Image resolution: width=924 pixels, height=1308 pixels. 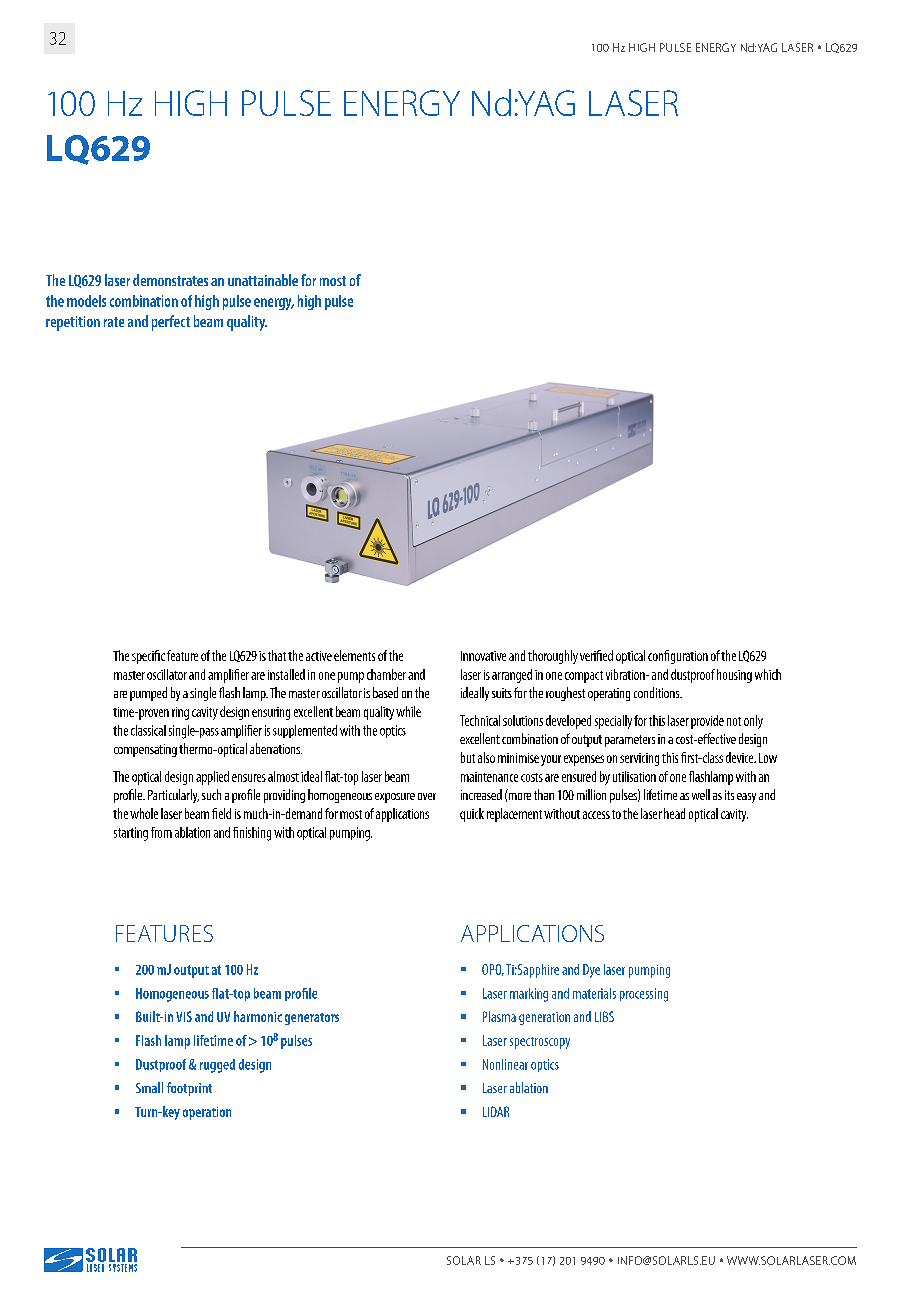 What do you see at coordinates (496, 1111) in the screenshot?
I see `LIDAR` at bounding box center [496, 1111].
